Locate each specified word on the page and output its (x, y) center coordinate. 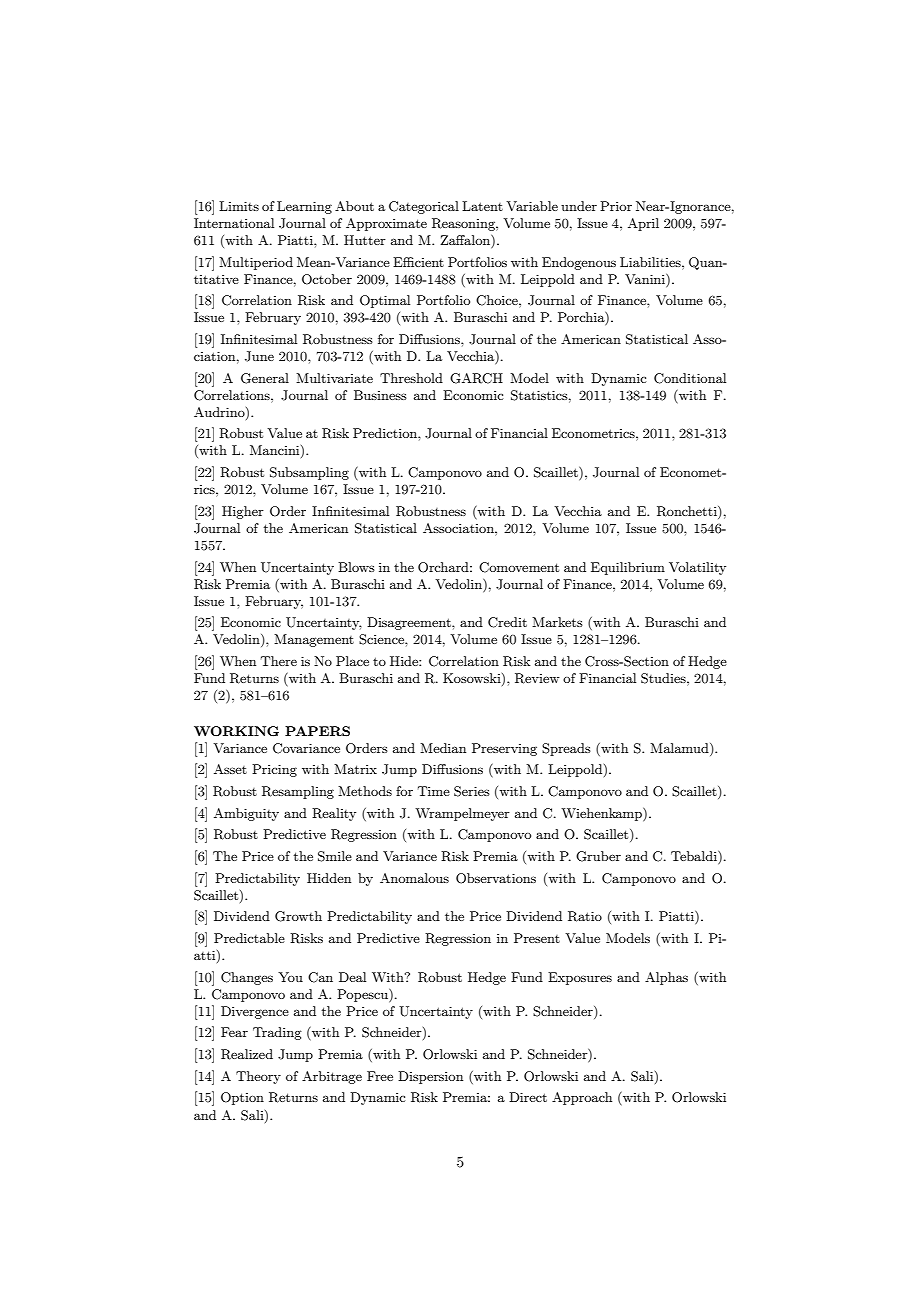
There (279, 661)
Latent (482, 206)
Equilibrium (628, 568)
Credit (507, 622)
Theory (258, 1077)
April (643, 224)
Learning (304, 207)
